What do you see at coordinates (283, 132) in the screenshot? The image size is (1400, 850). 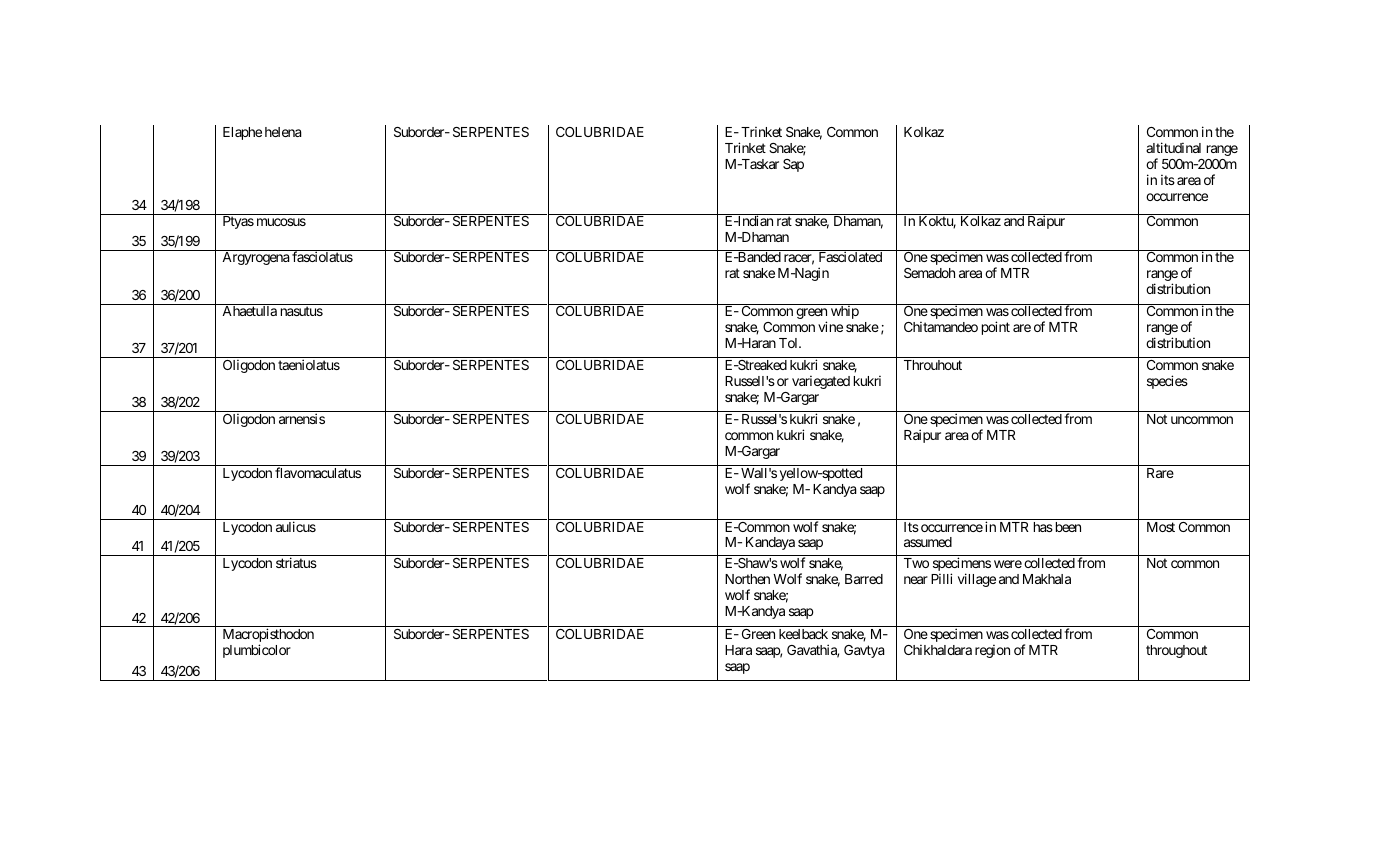 I see `helena` at bounding box center [283, 132].
